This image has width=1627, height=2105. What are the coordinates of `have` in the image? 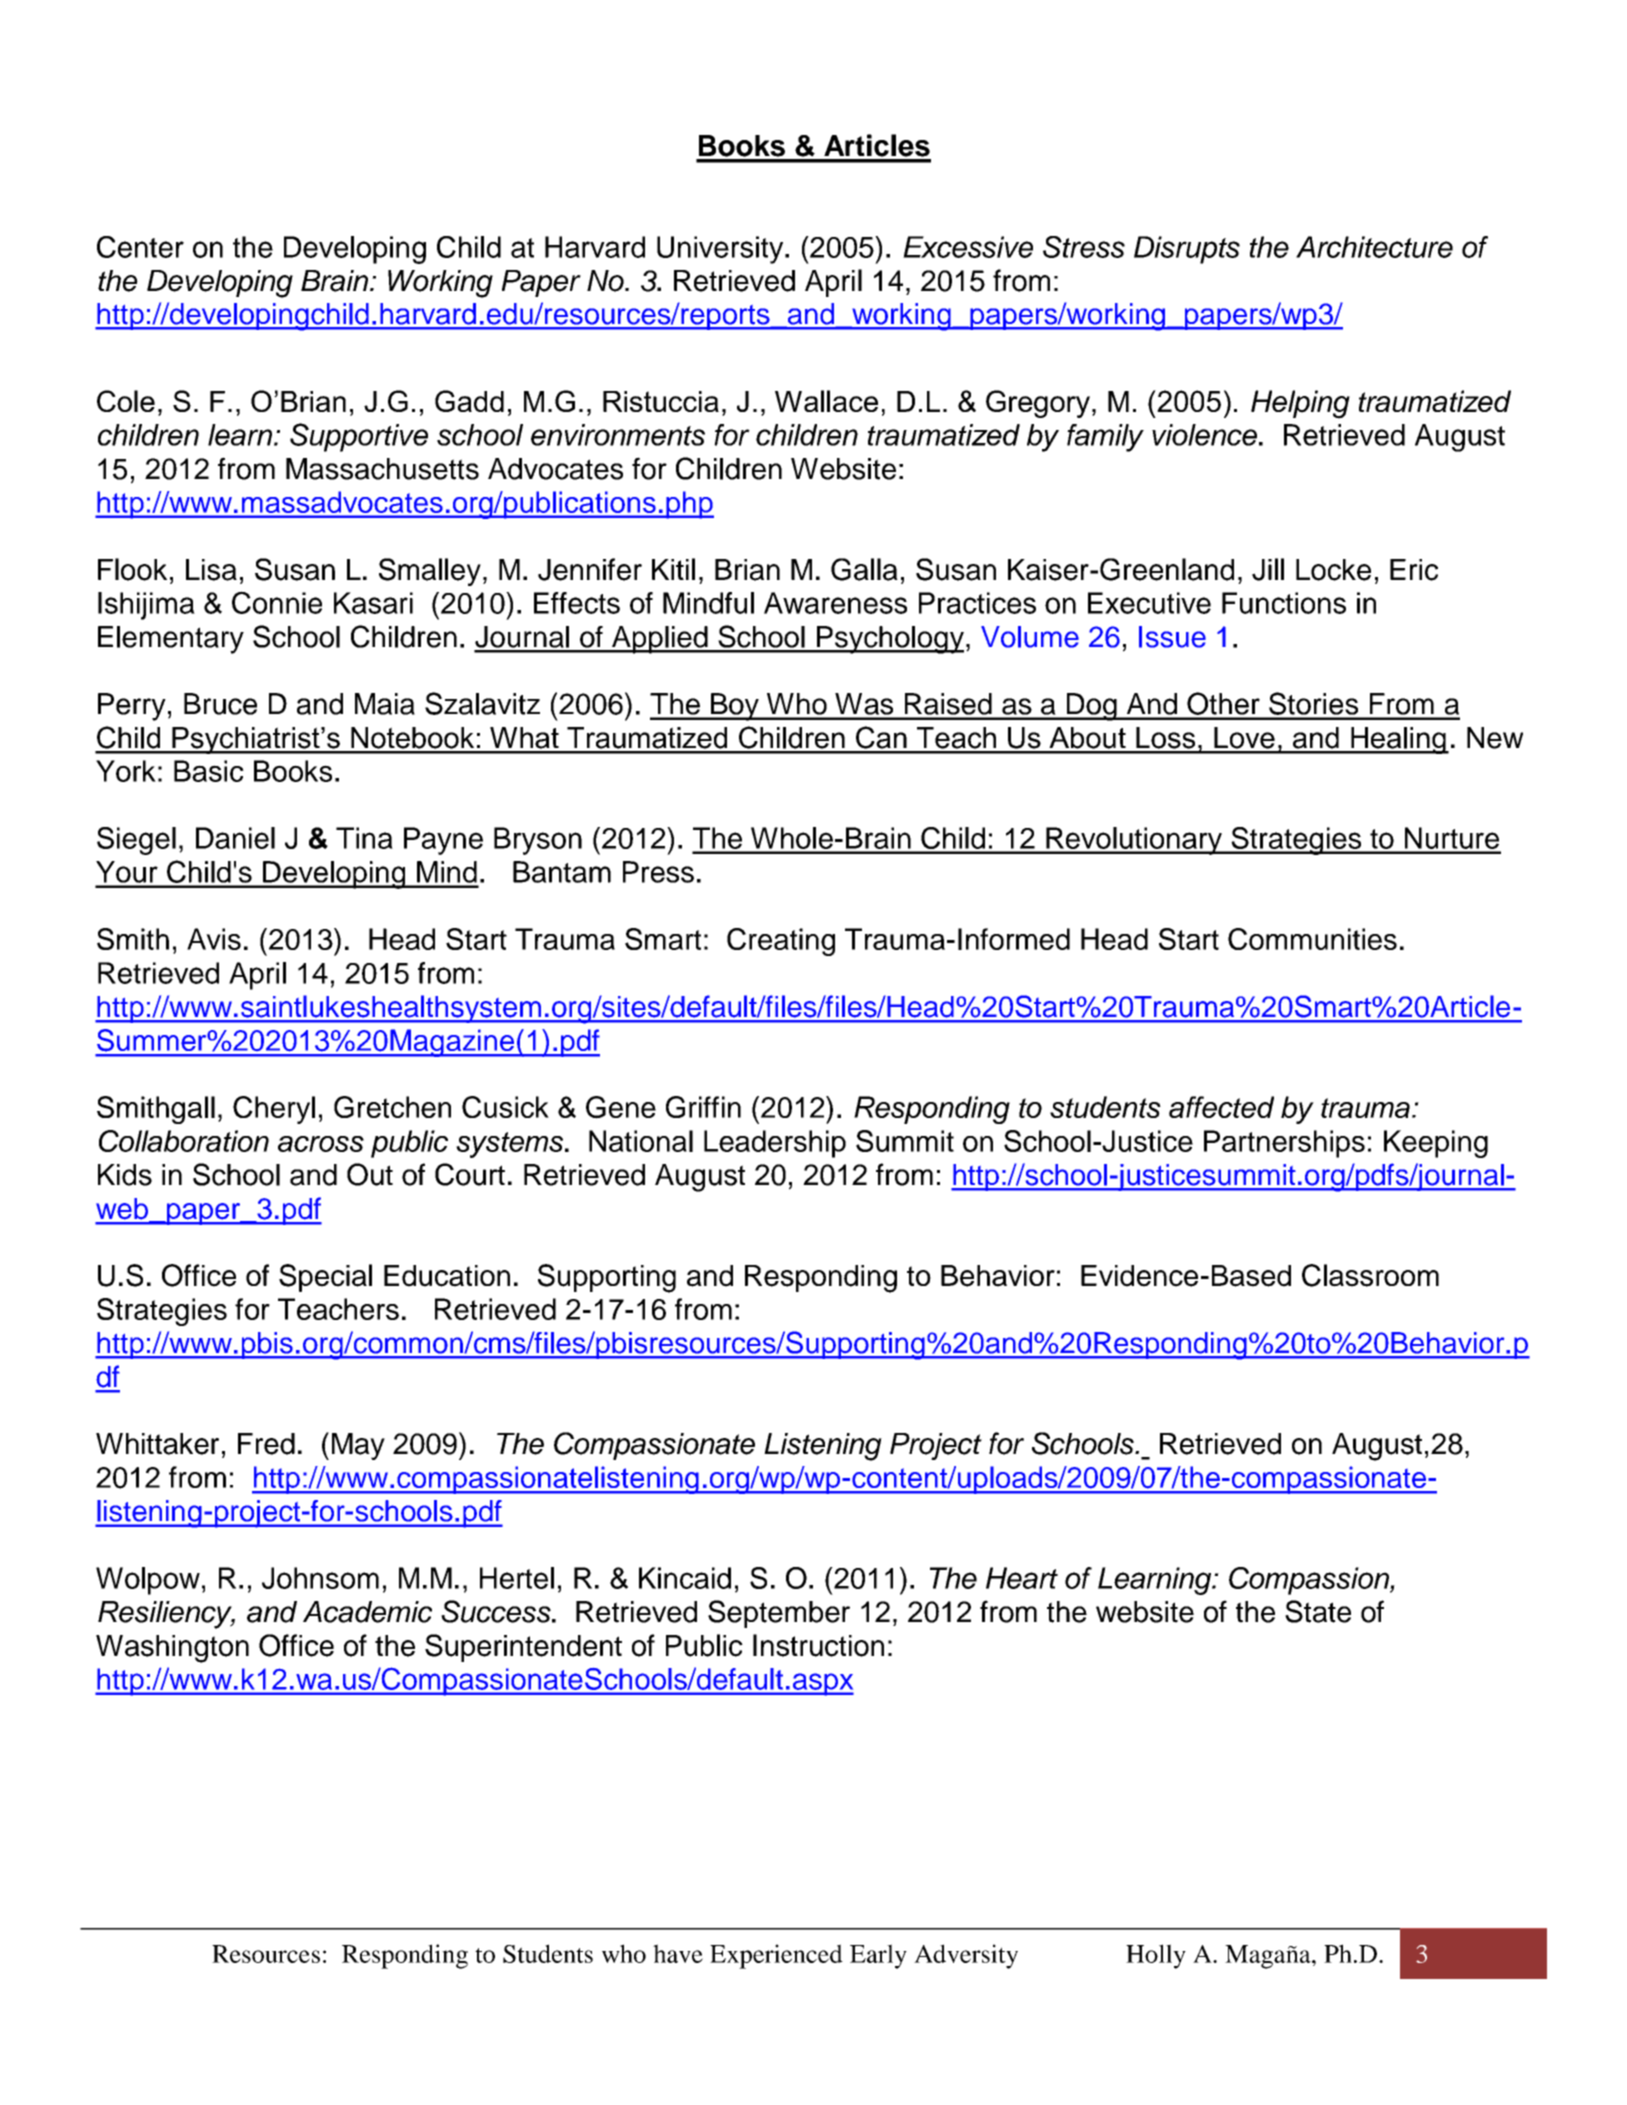 It's located at (678, 1953).
